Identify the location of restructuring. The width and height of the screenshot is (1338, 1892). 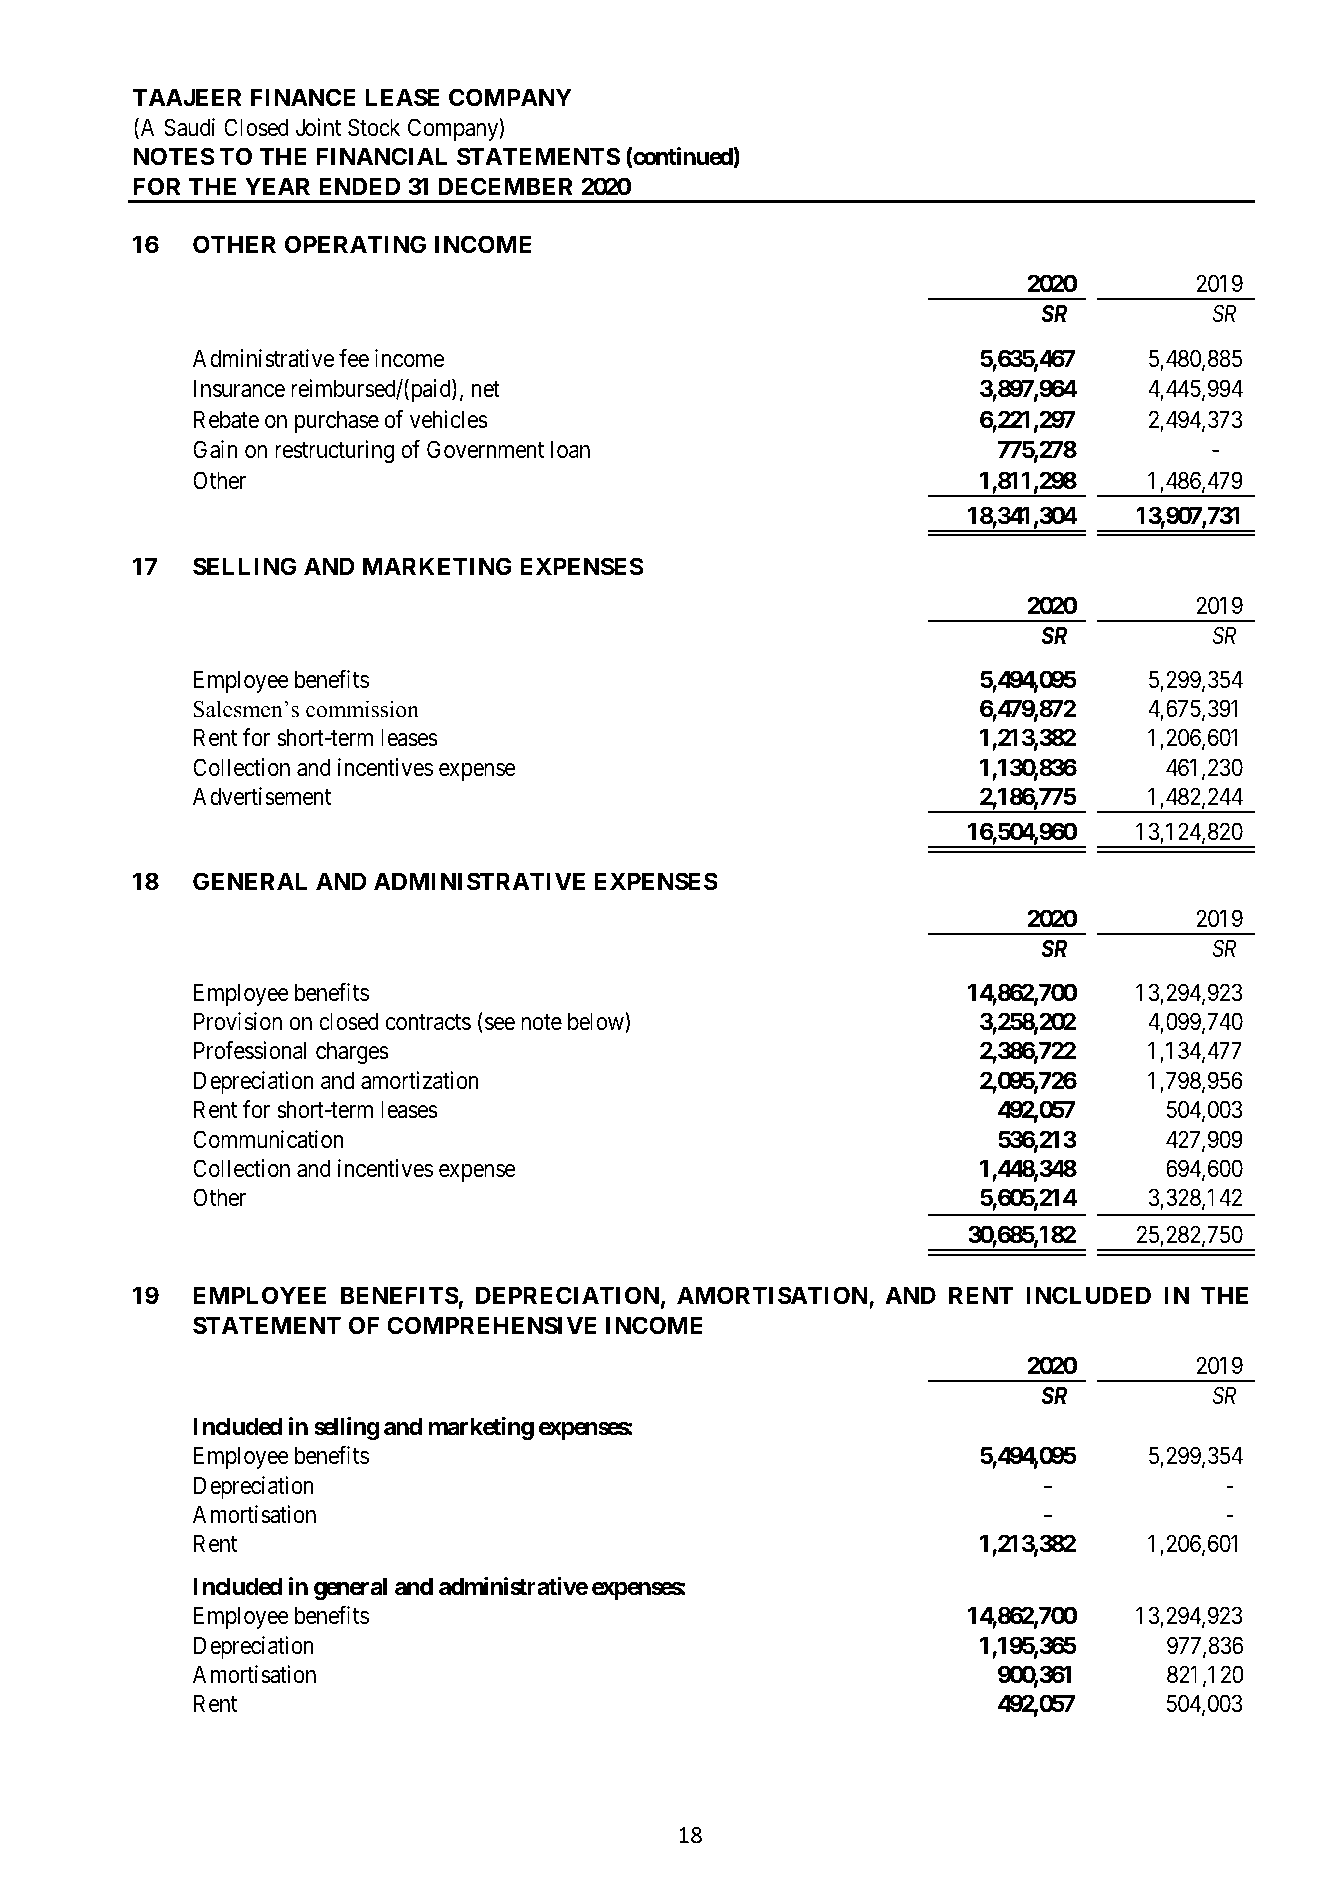
(334, 451).
